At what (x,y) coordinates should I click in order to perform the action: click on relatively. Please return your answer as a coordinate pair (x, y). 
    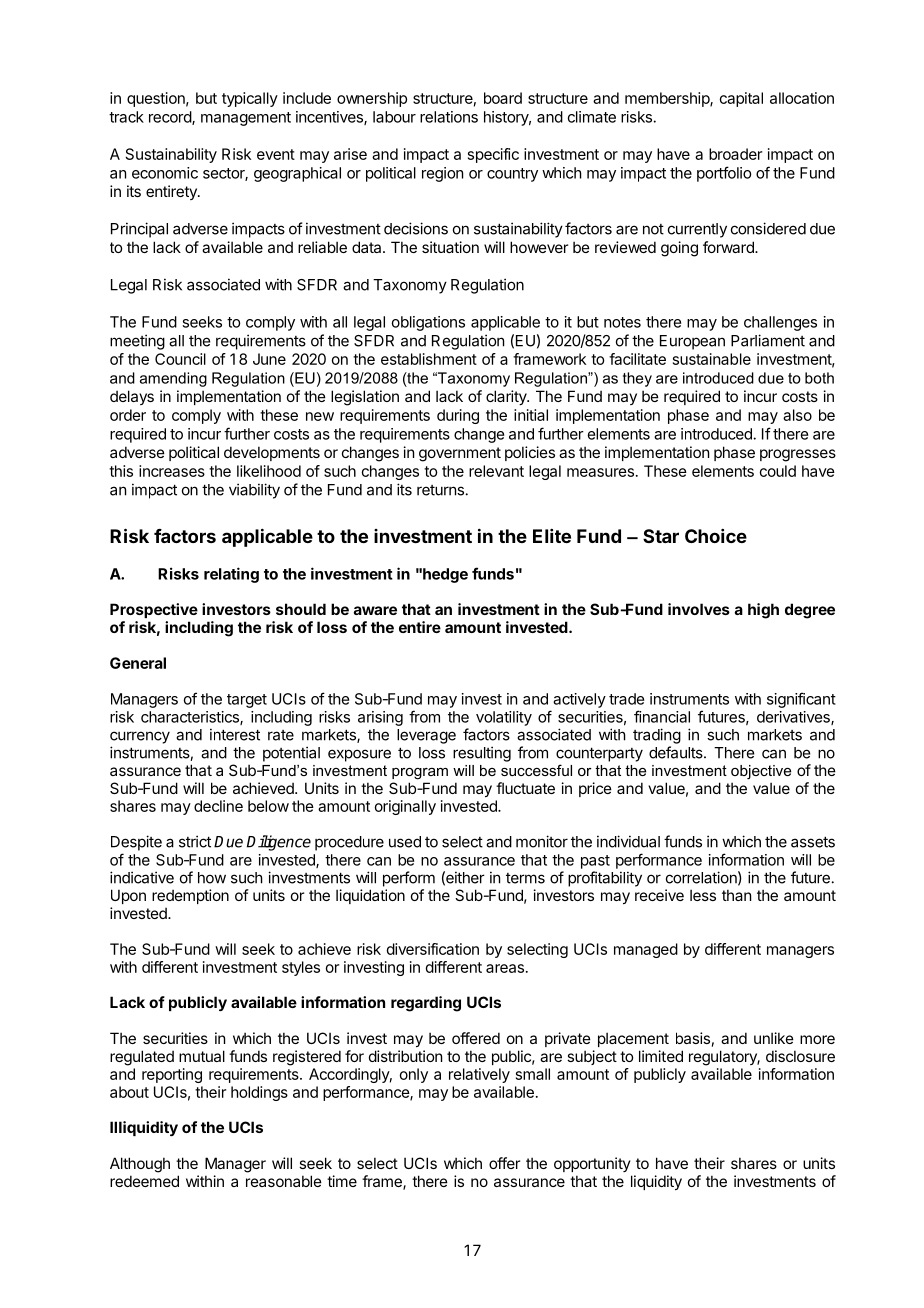
    Looking at the image, I should click on (479, 1075).
